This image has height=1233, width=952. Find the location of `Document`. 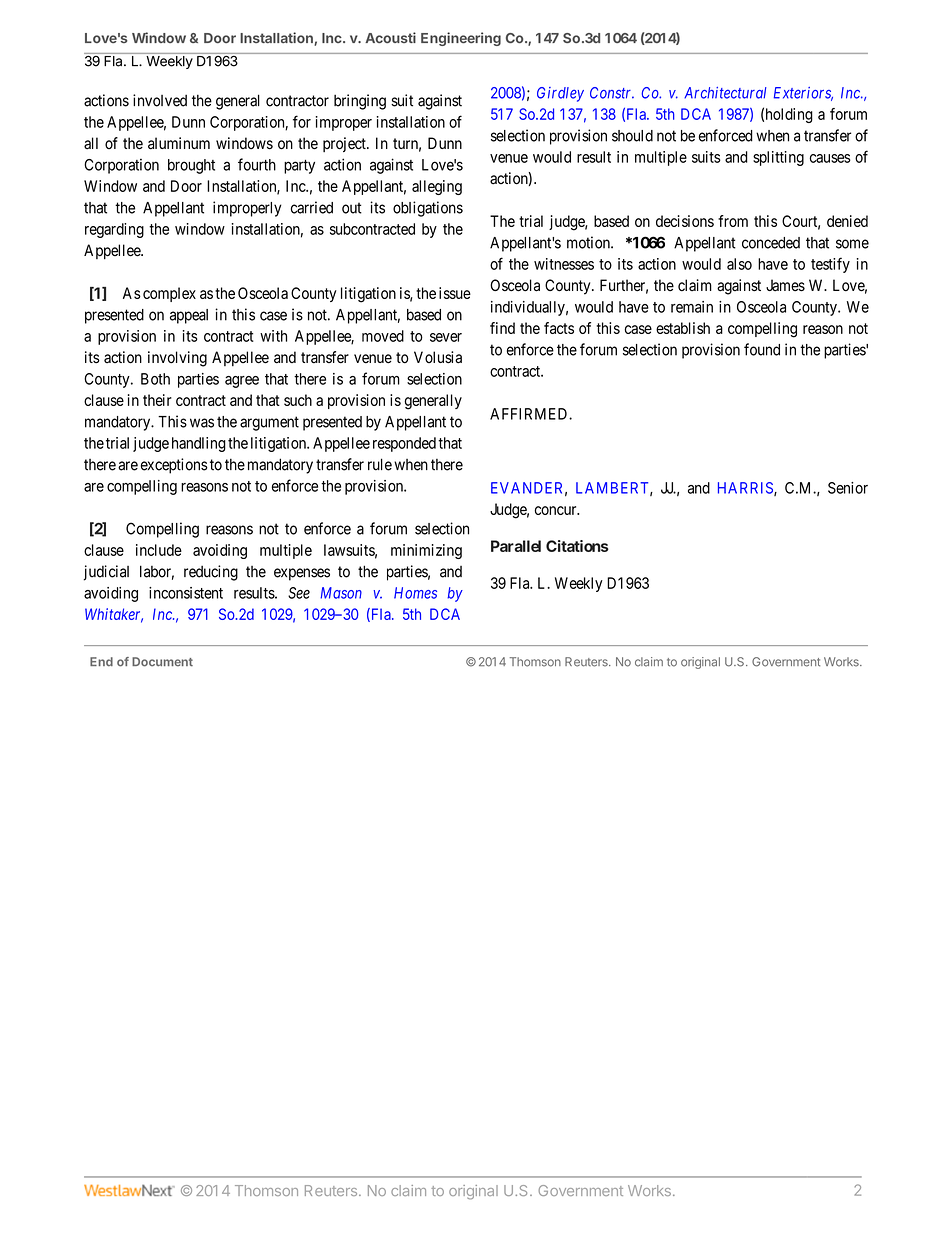

Document is located at coordinates (162, 662).
